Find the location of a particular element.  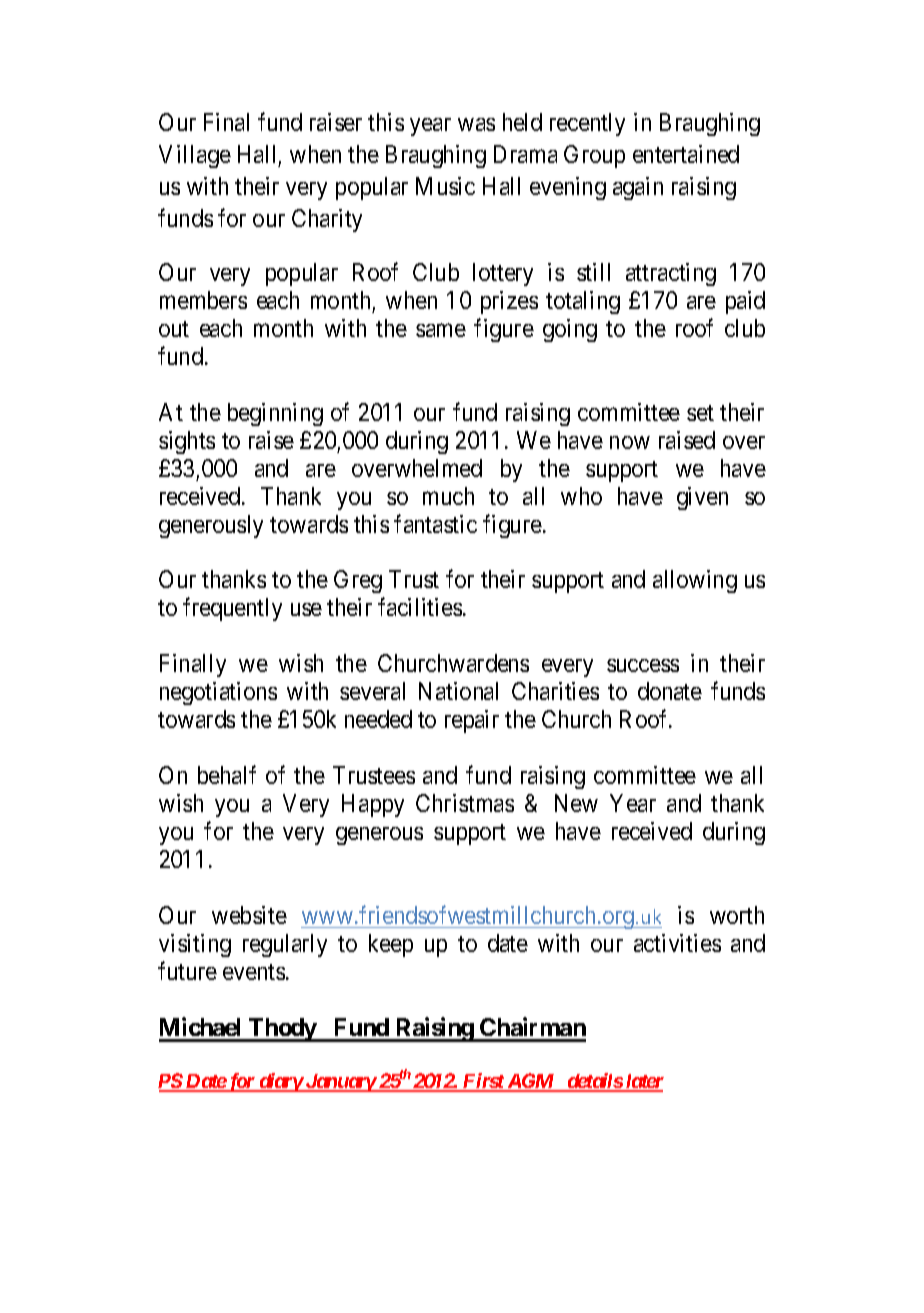

facilities is located at coordinates (420, 607).
